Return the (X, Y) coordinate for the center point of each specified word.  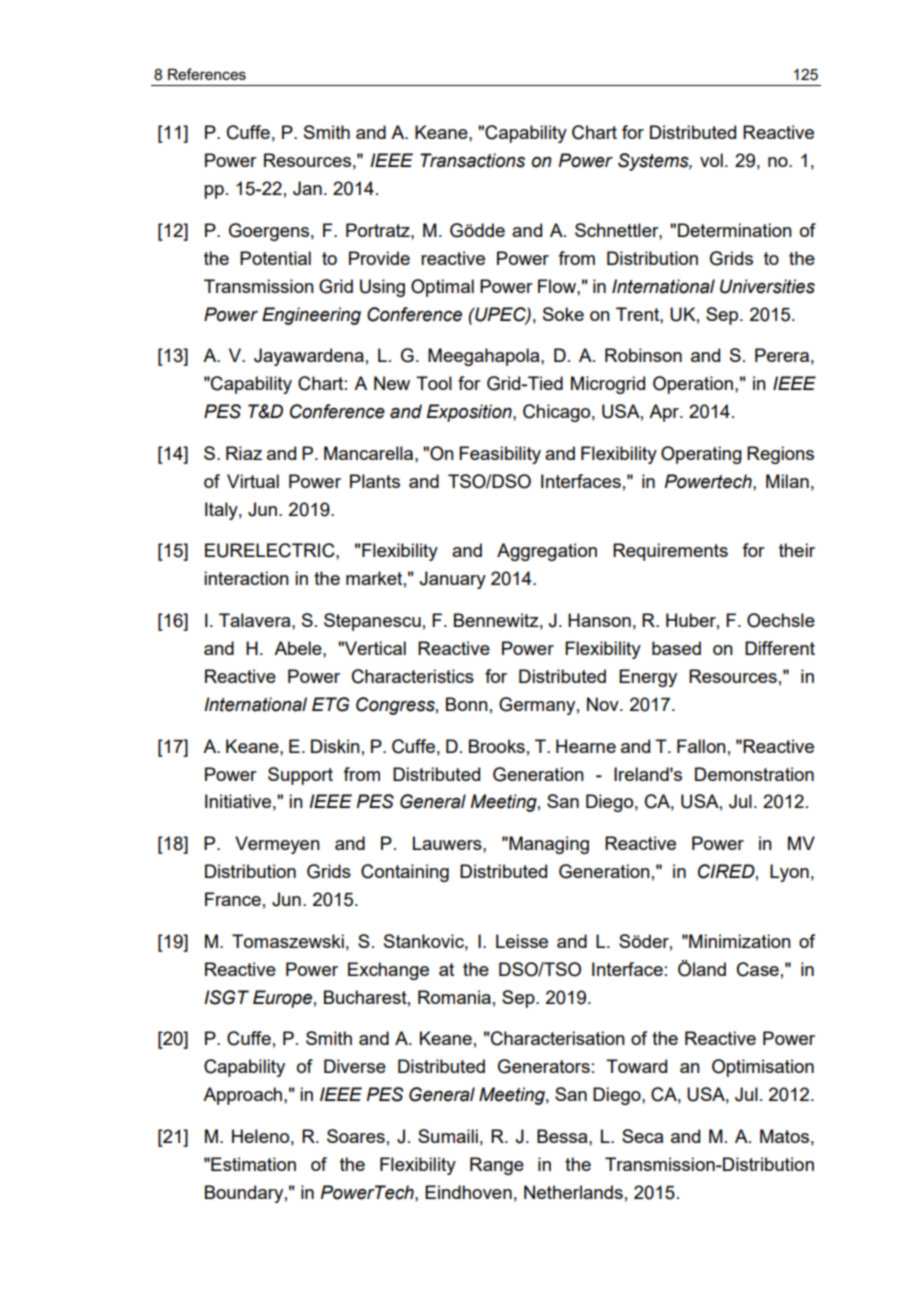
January (452, 580)
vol (711, 160)
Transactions (472, 160)
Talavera (256, 620)
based (676, 648)
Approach (244, 1096)
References (207, 74)
